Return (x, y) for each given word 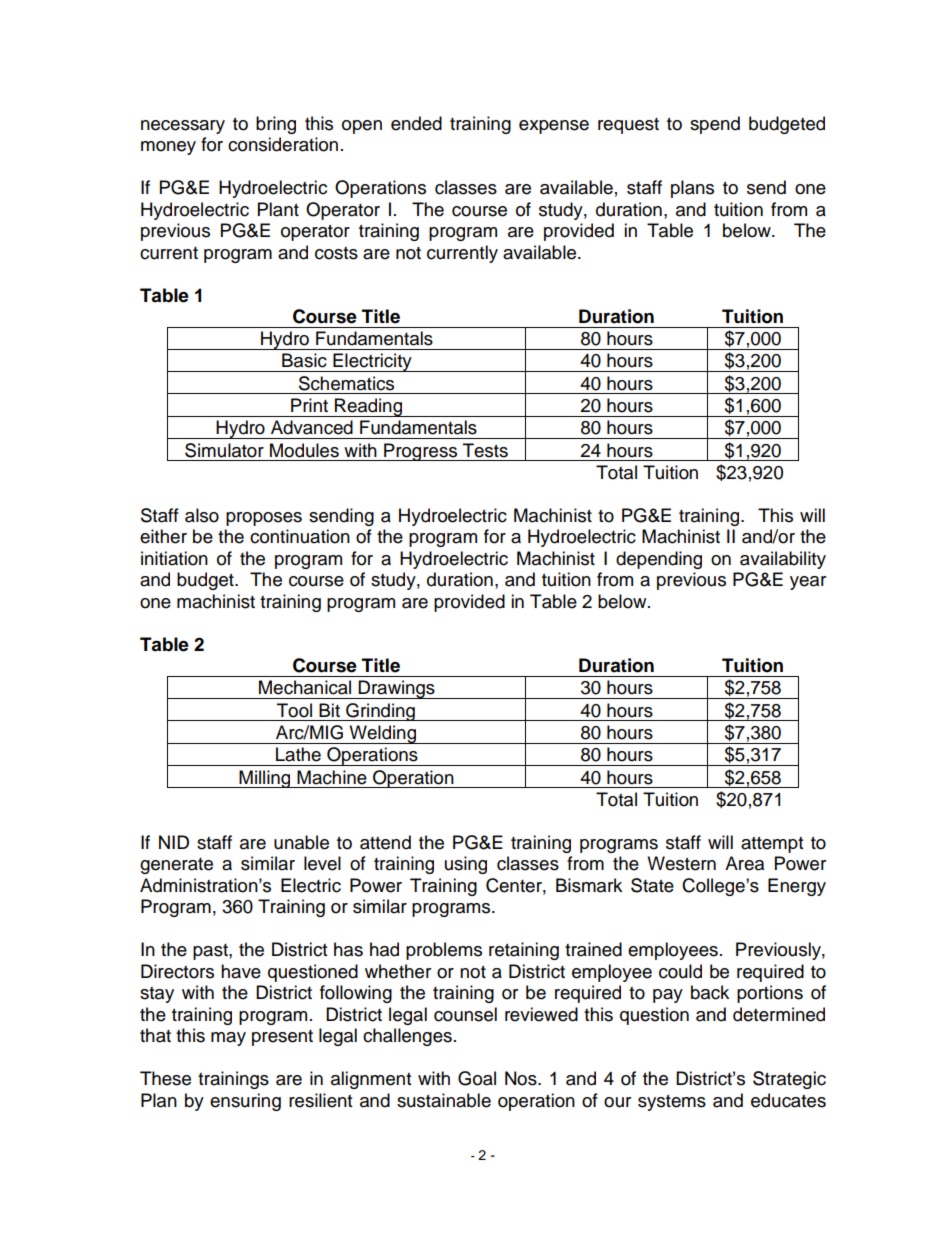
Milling (265, 779)
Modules (304, 450)
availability (783, 560)
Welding (383, 734)
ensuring (245, 1102)
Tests (485, 450)
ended (416, 123)
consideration (283, 144)
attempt (772, 845)
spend (715, 125)
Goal (477, 1078)
